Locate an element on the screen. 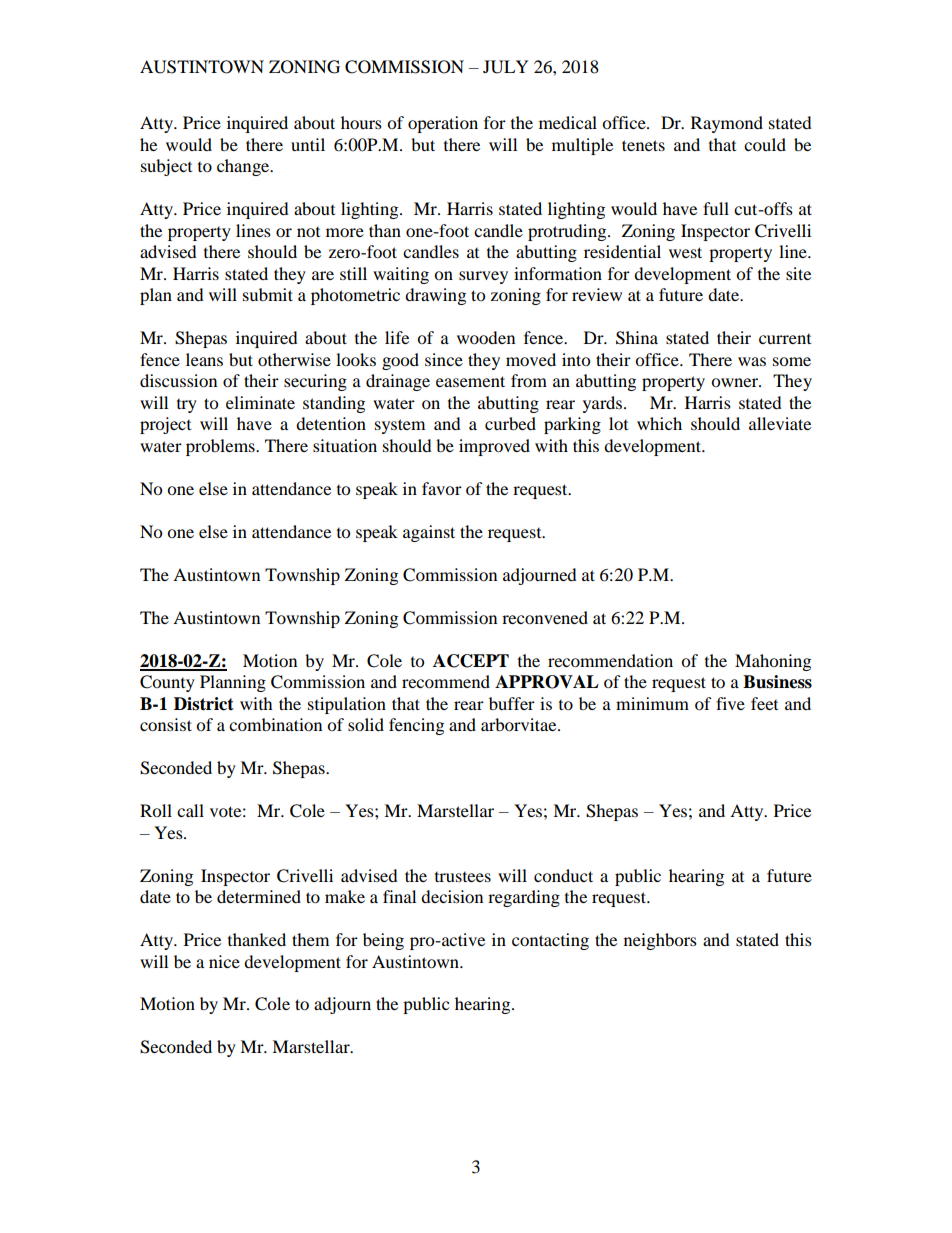 This screenshot has width=952, height=1233. leans is located at coordinates (204, 359).
